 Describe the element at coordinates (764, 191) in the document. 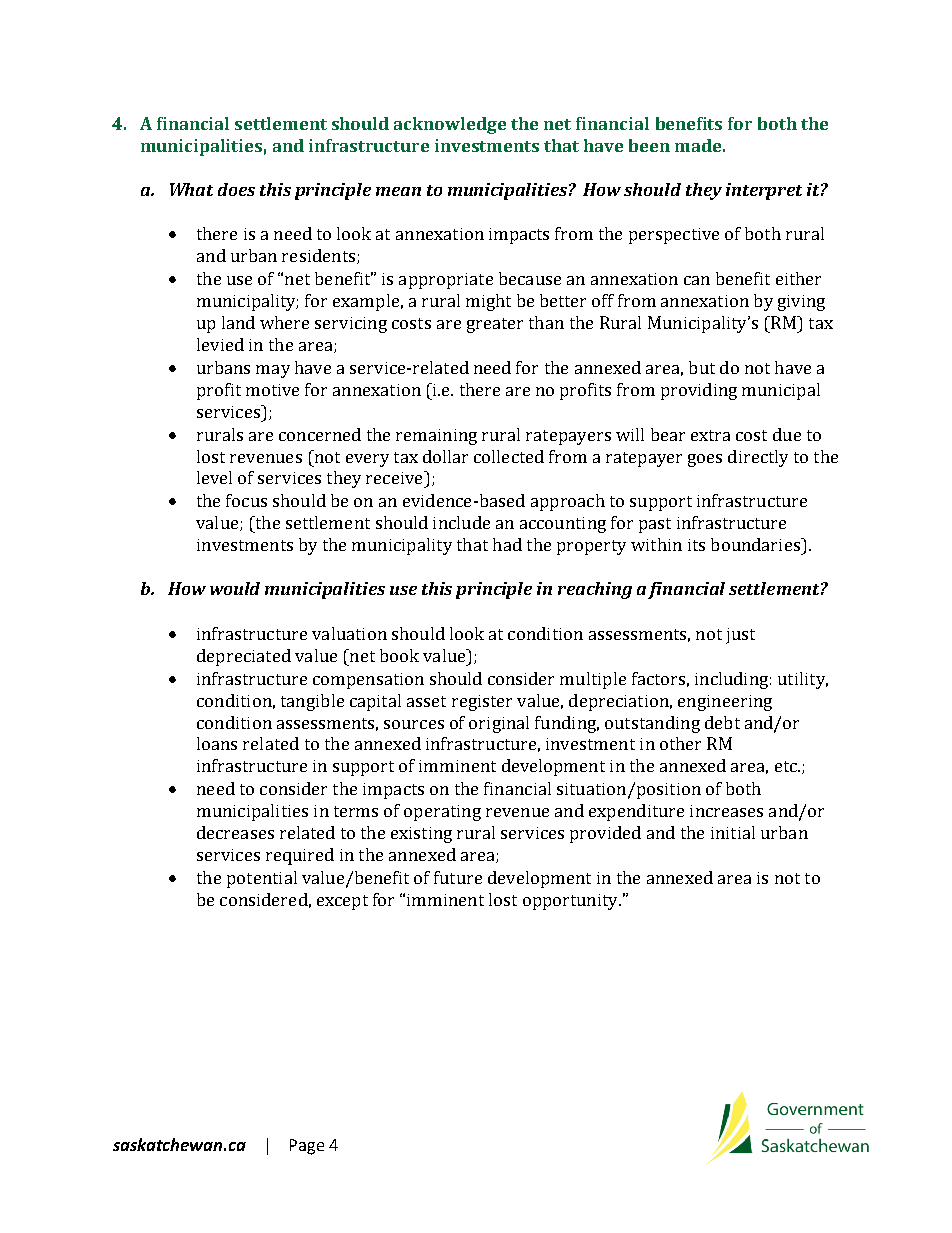

I see `interpret` at that location.
